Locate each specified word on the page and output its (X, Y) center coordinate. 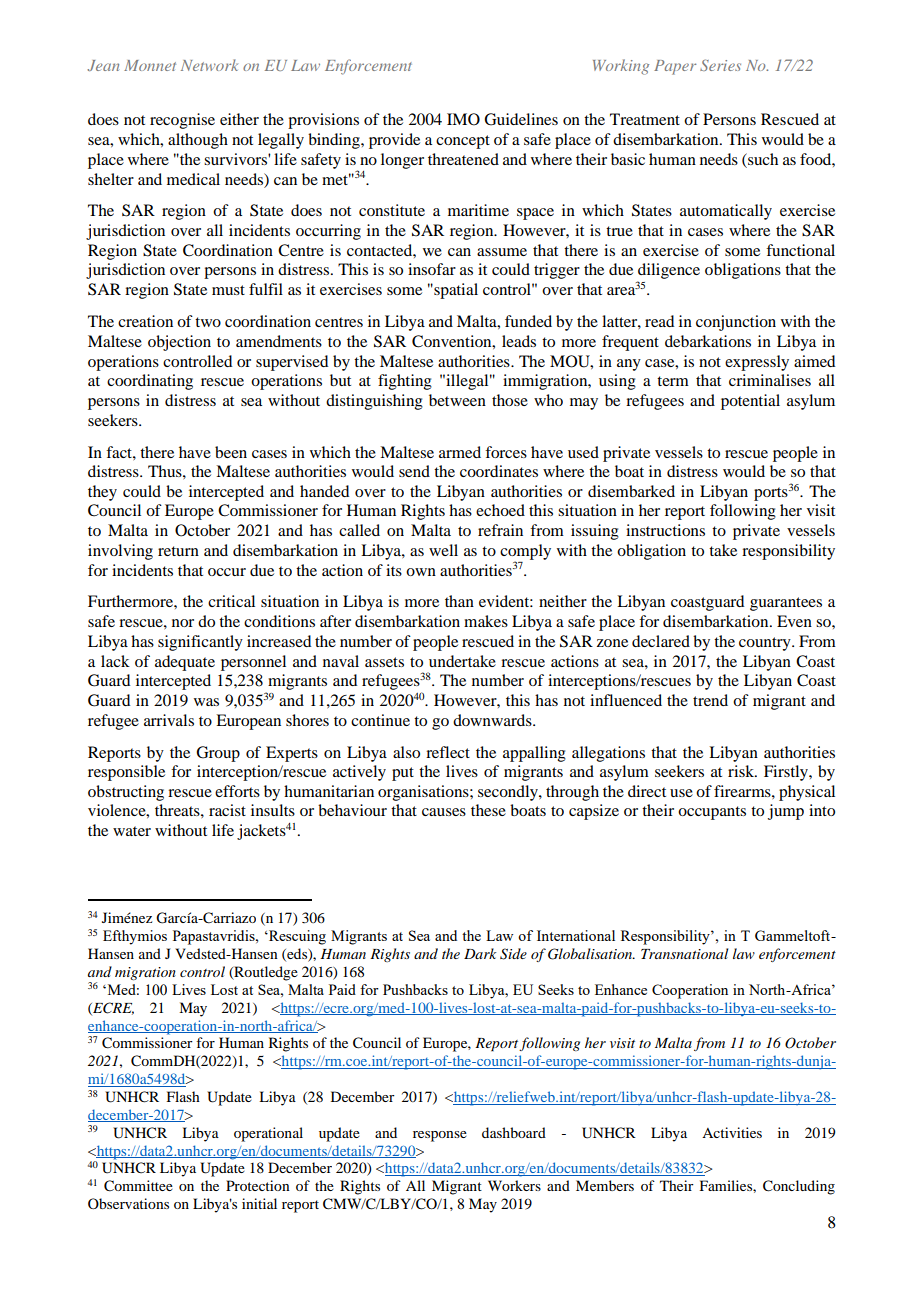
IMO (463, 119)
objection (179, 343)
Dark (480, 953)
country (766, 644)
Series (720, 65)
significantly (200, 643)
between (457, 400)
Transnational (684, 953)
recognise (182, 121)
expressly (757, 363)
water (132, 831)
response (440, 1136)
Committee (138, 1186)
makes (486, 621)
